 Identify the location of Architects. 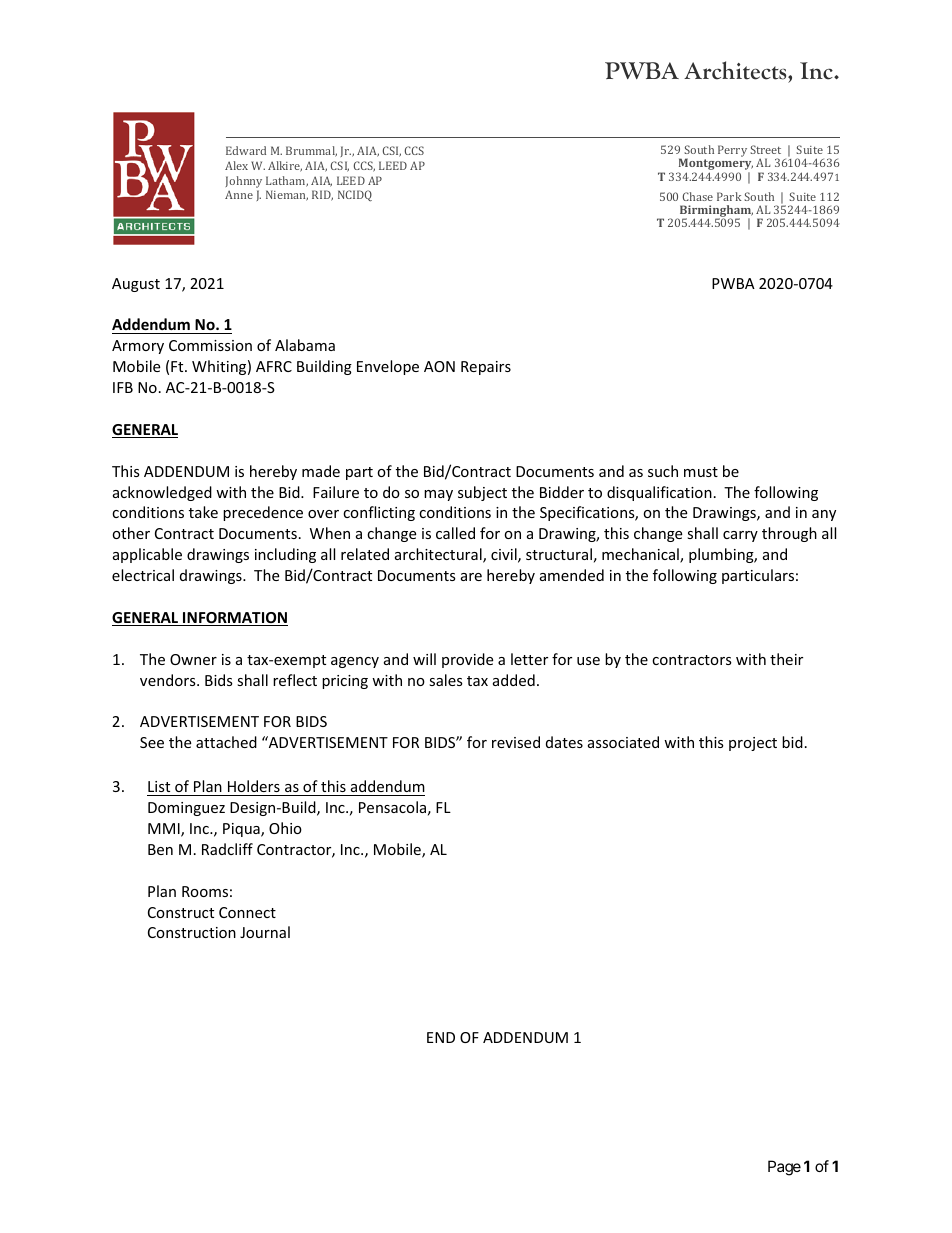
(736, 72).
